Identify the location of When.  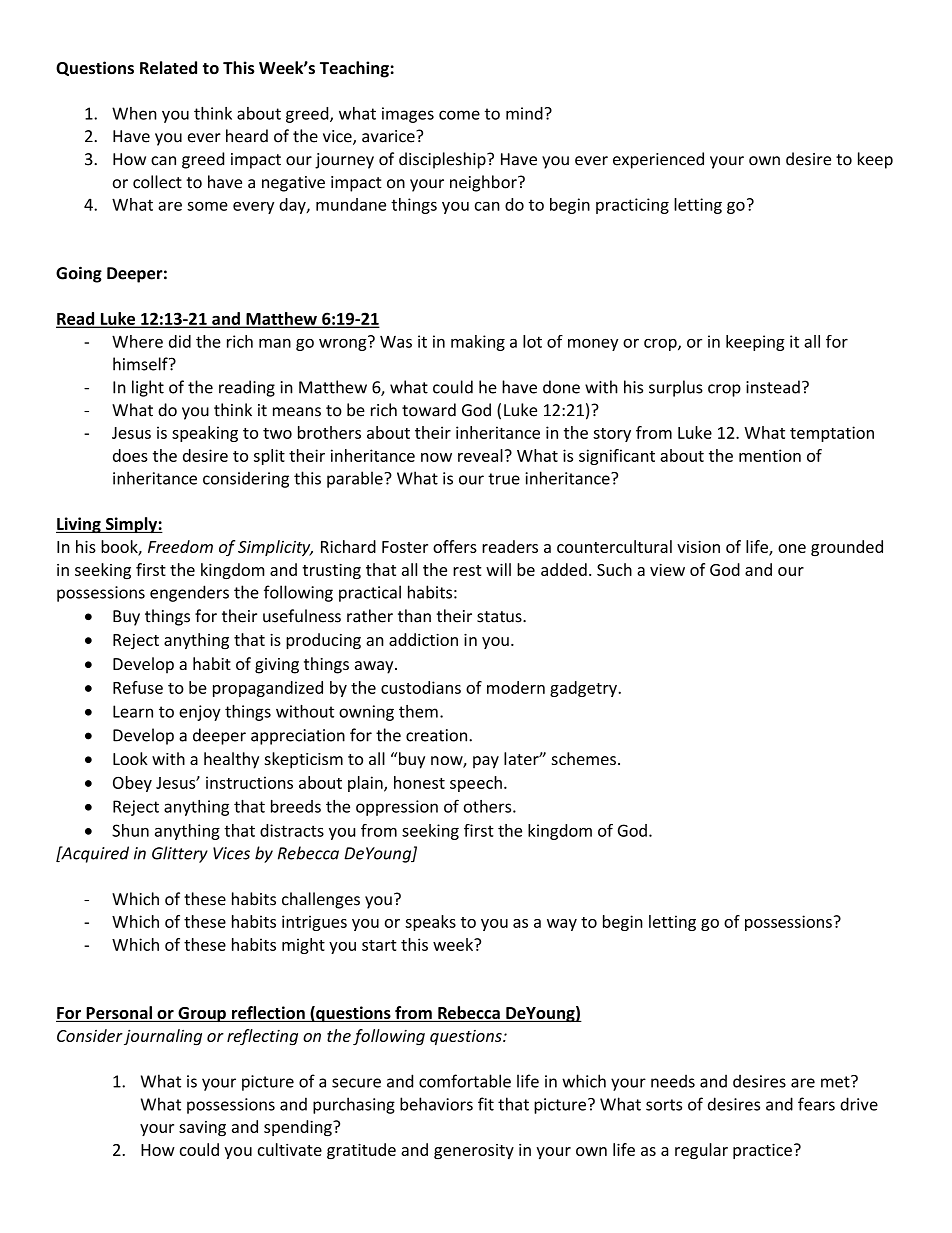
(134, 113).
